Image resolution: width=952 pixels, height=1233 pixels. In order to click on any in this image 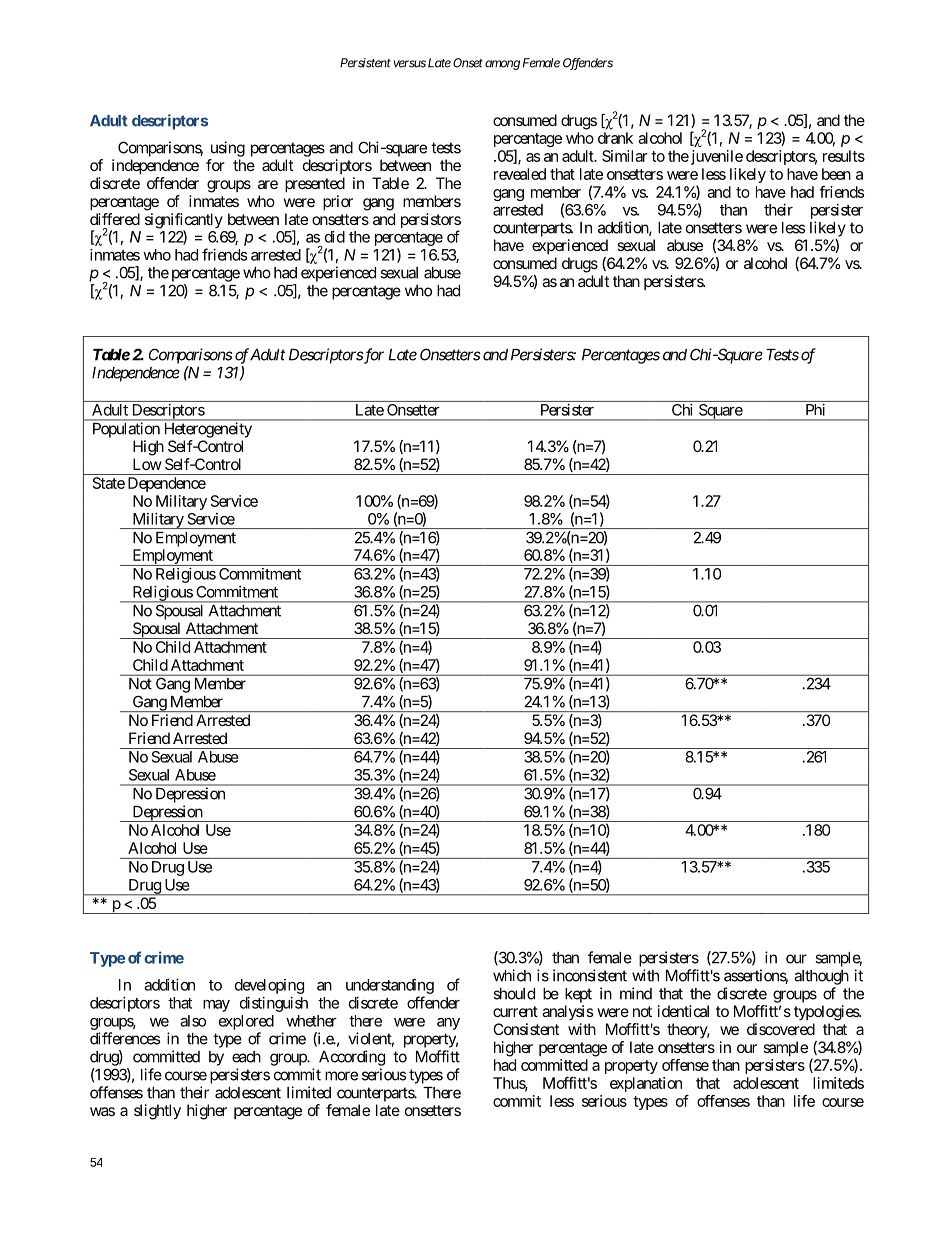, I will do `click(448, 1024)`.
